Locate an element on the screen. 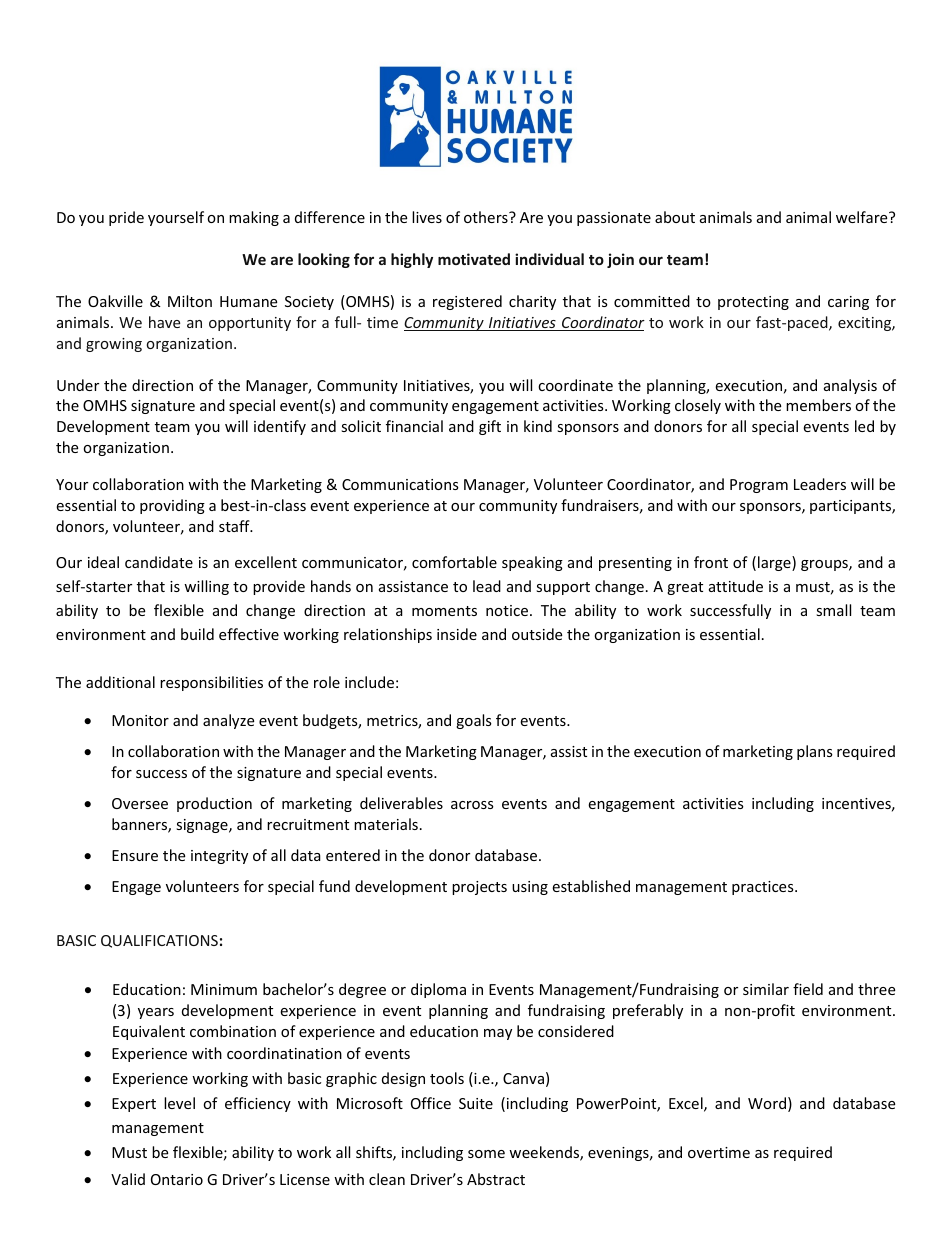 The width and height of the screenshot is (952, 1233). welfare is located at coordinates (863, 217).
